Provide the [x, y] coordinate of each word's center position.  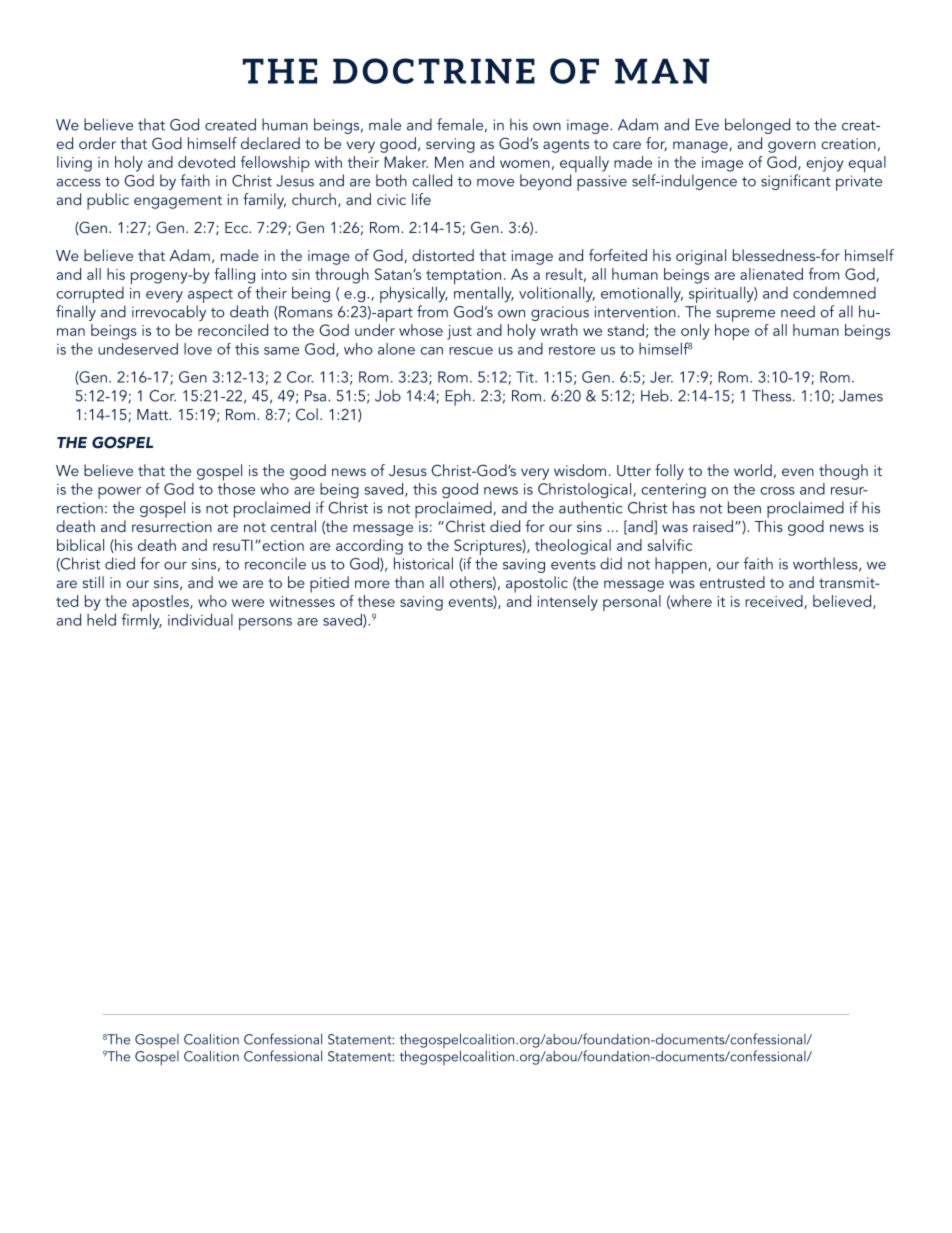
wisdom [580, 470]
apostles [161, 604]
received [775, 602]
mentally [484, 294]
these [376, 601]
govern [792, 147]
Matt [154, 414]
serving [450, 145]
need [798, 311]
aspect [210, 296]
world [753, 470]
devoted [206, 162]
